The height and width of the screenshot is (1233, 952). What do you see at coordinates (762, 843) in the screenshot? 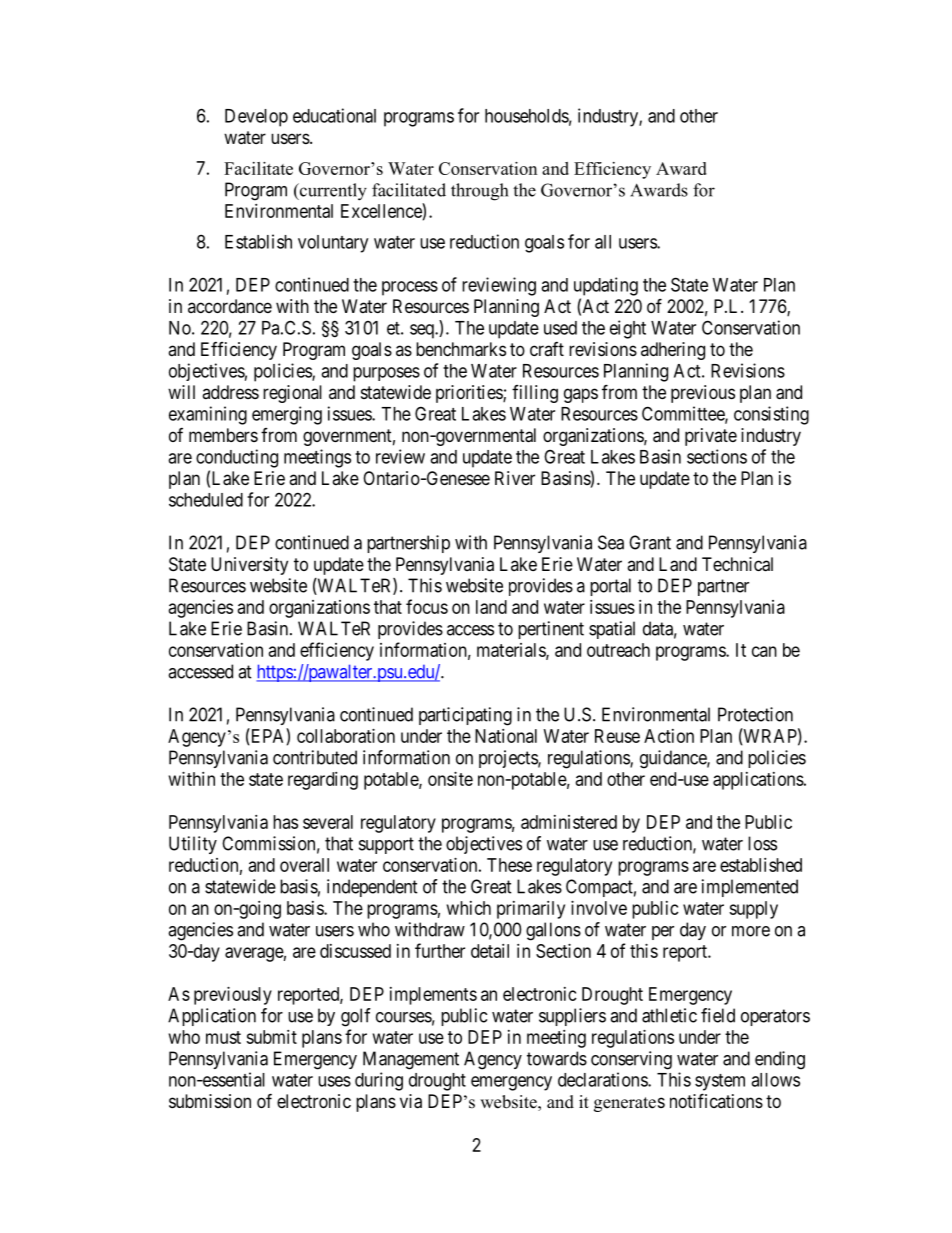
I see `loss` at bounding box center [762, 843].
